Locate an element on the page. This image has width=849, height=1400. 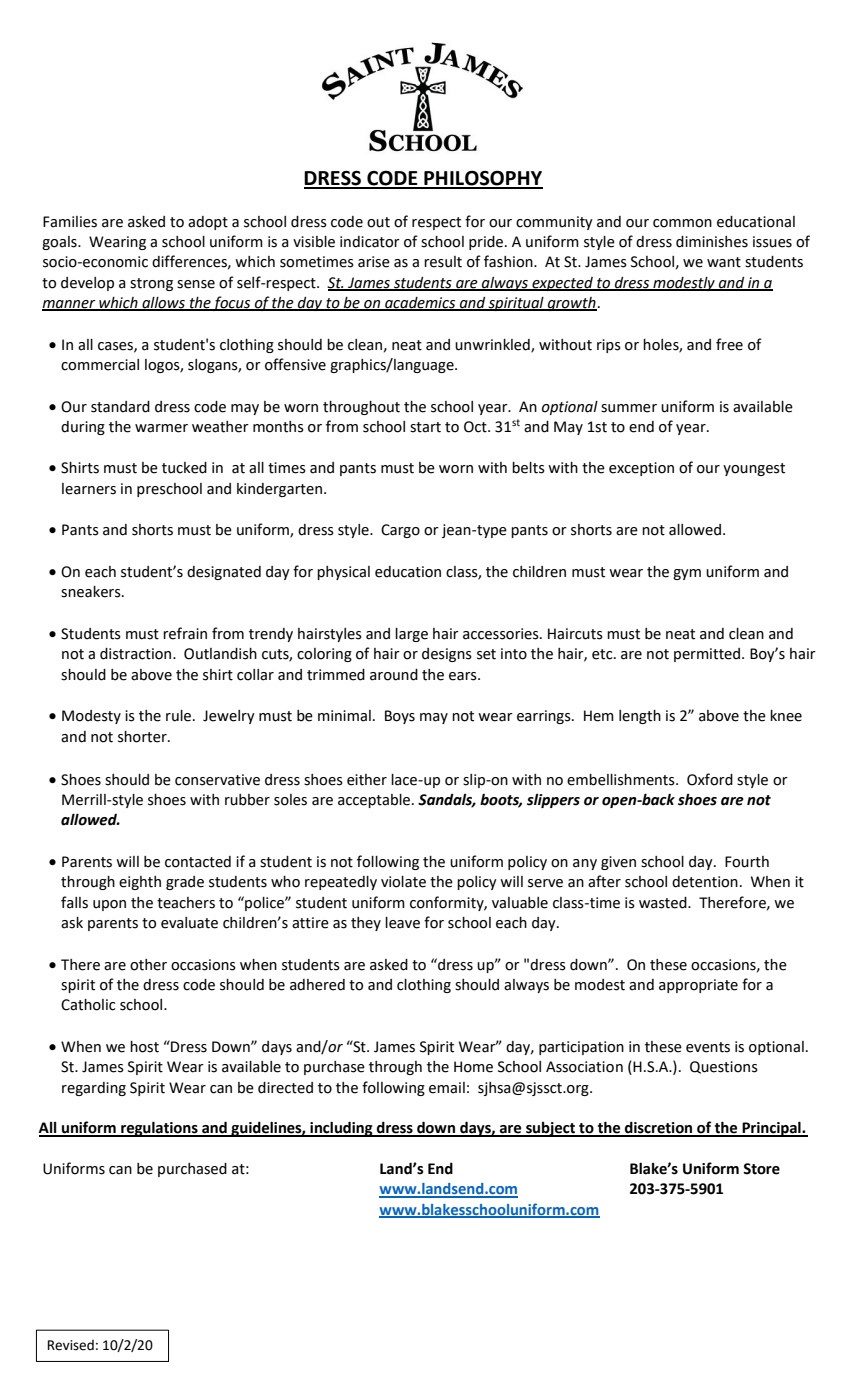
result is located at coordinates (443, 262).
